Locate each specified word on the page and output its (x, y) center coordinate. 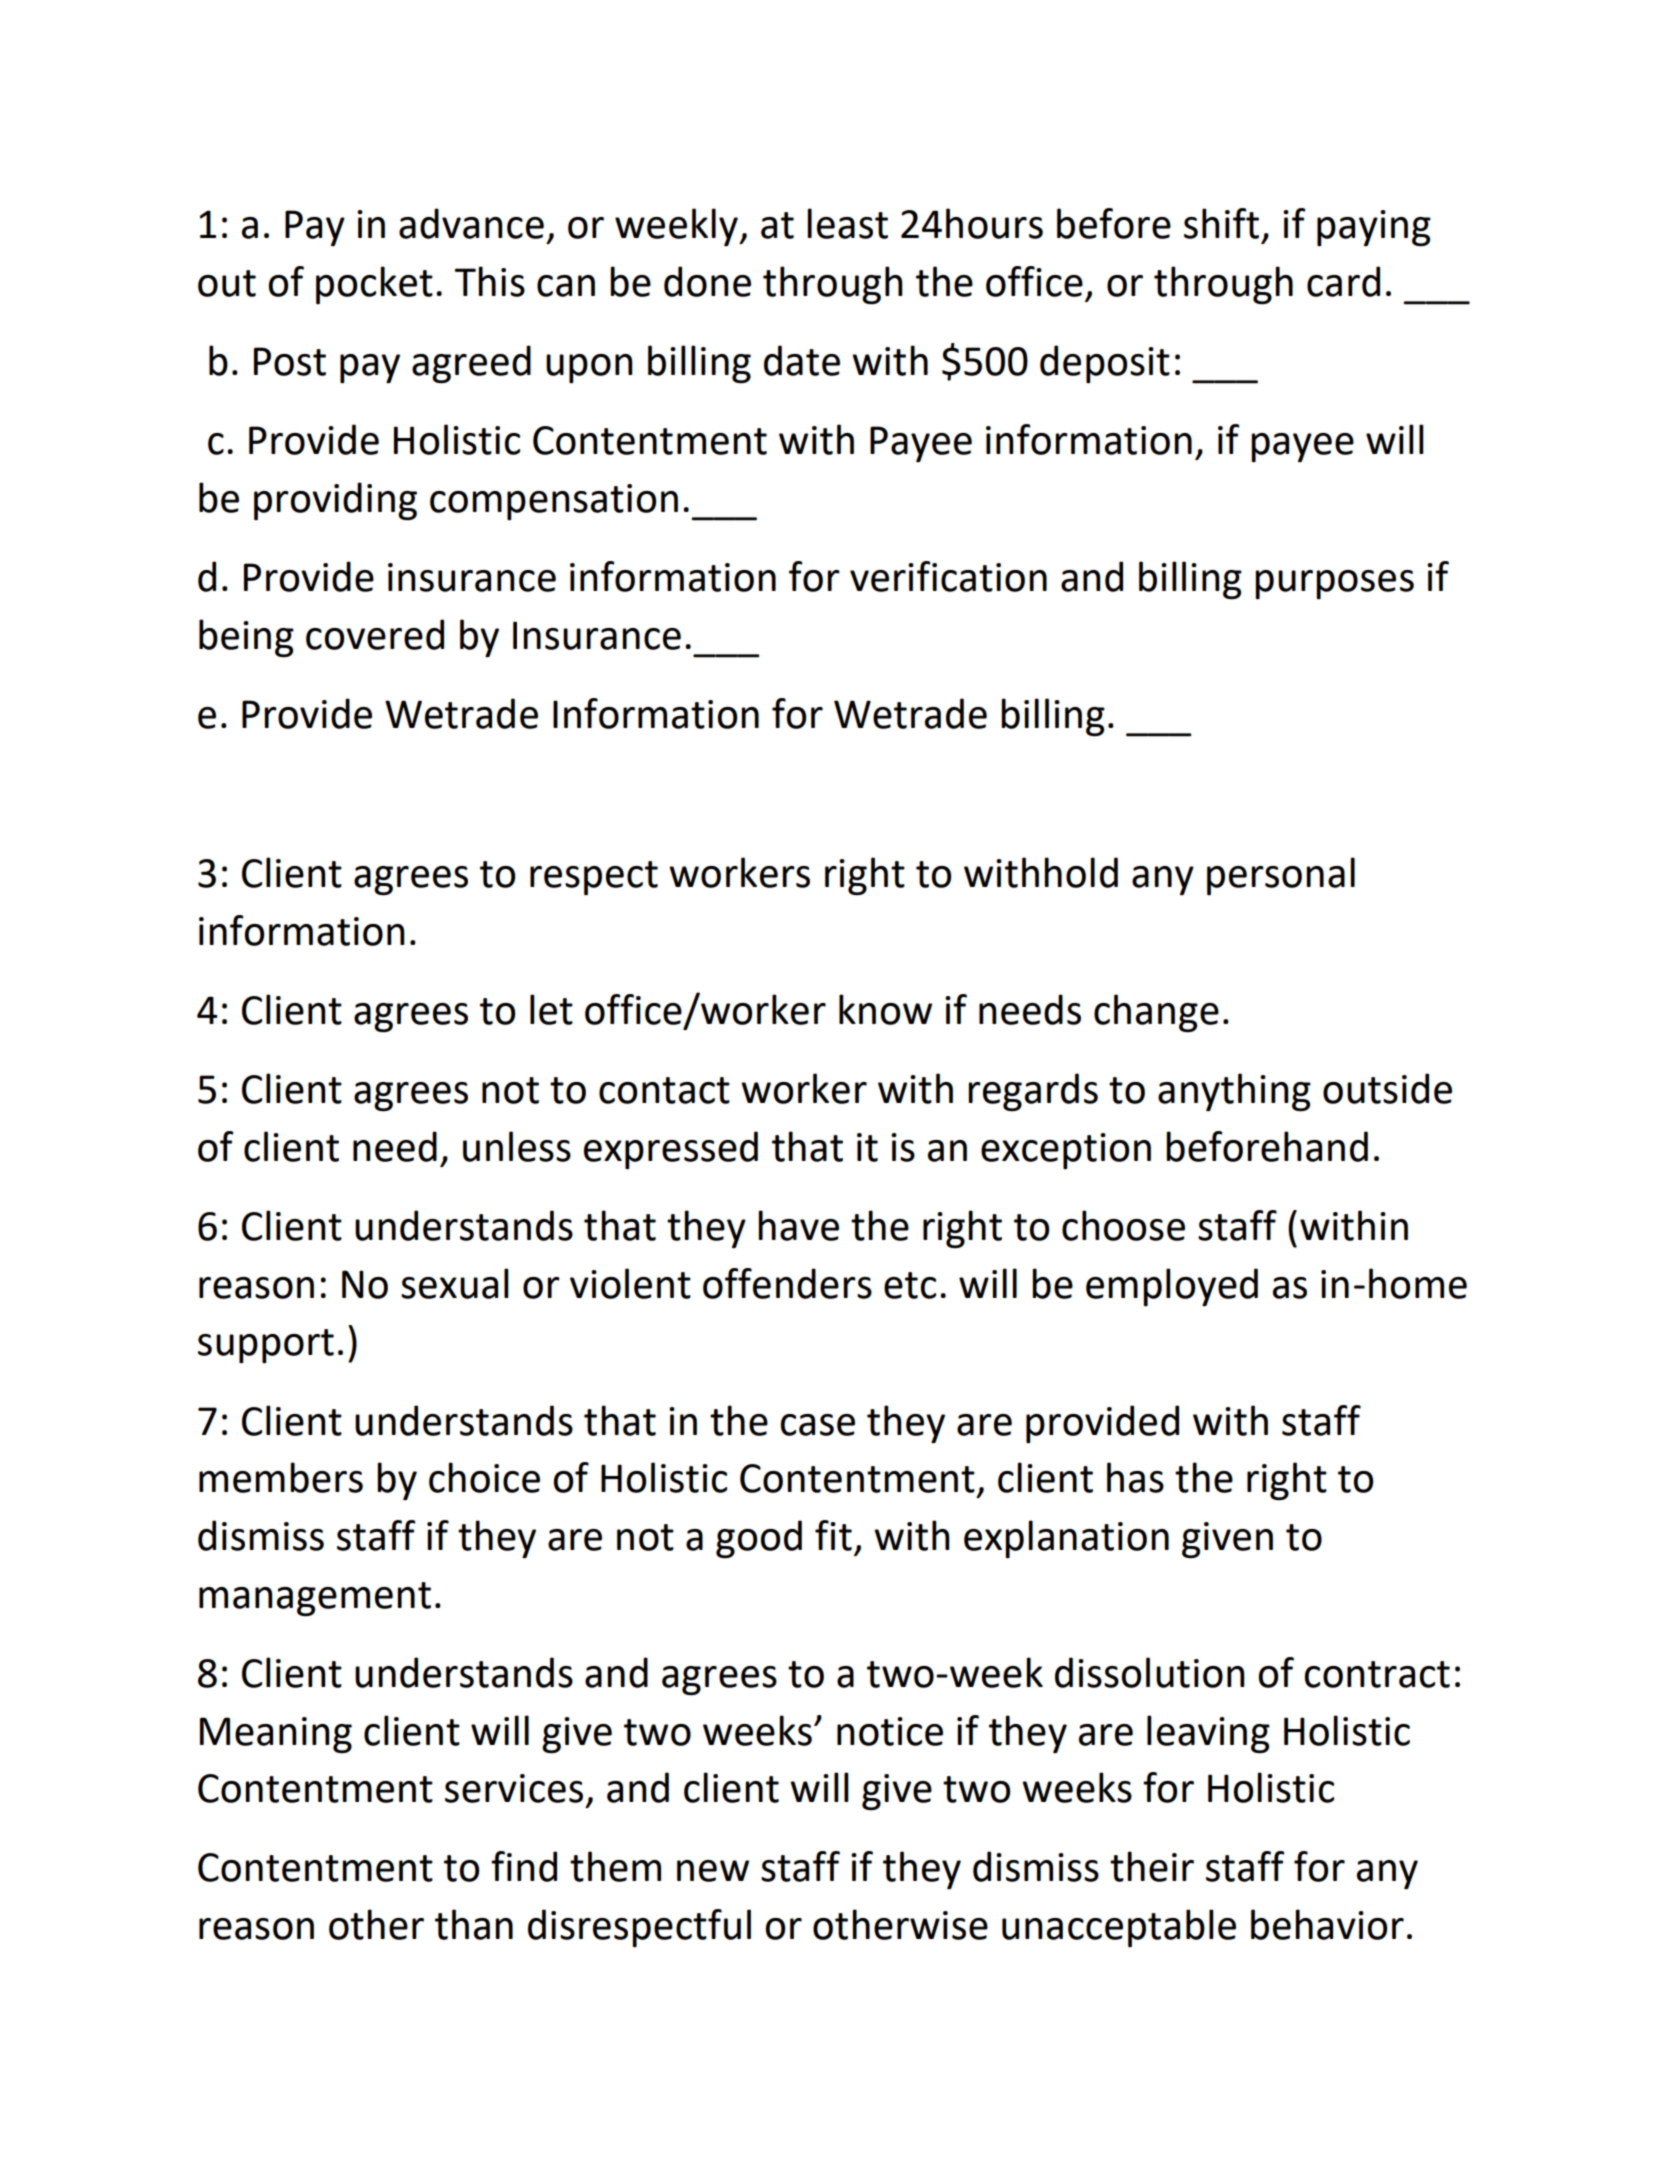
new (713, 1871)
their (1152, 1866)
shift (1221, 223)
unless (517, 1146)
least (847, 223)
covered (375, 634)
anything (1234, 1092)
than (474, 1924)
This (490, 281)
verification (948, 576)
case (818, 1425)
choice (484, 1477)
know (885, 1009)
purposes (1334, 584)
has (1135, 1477)
